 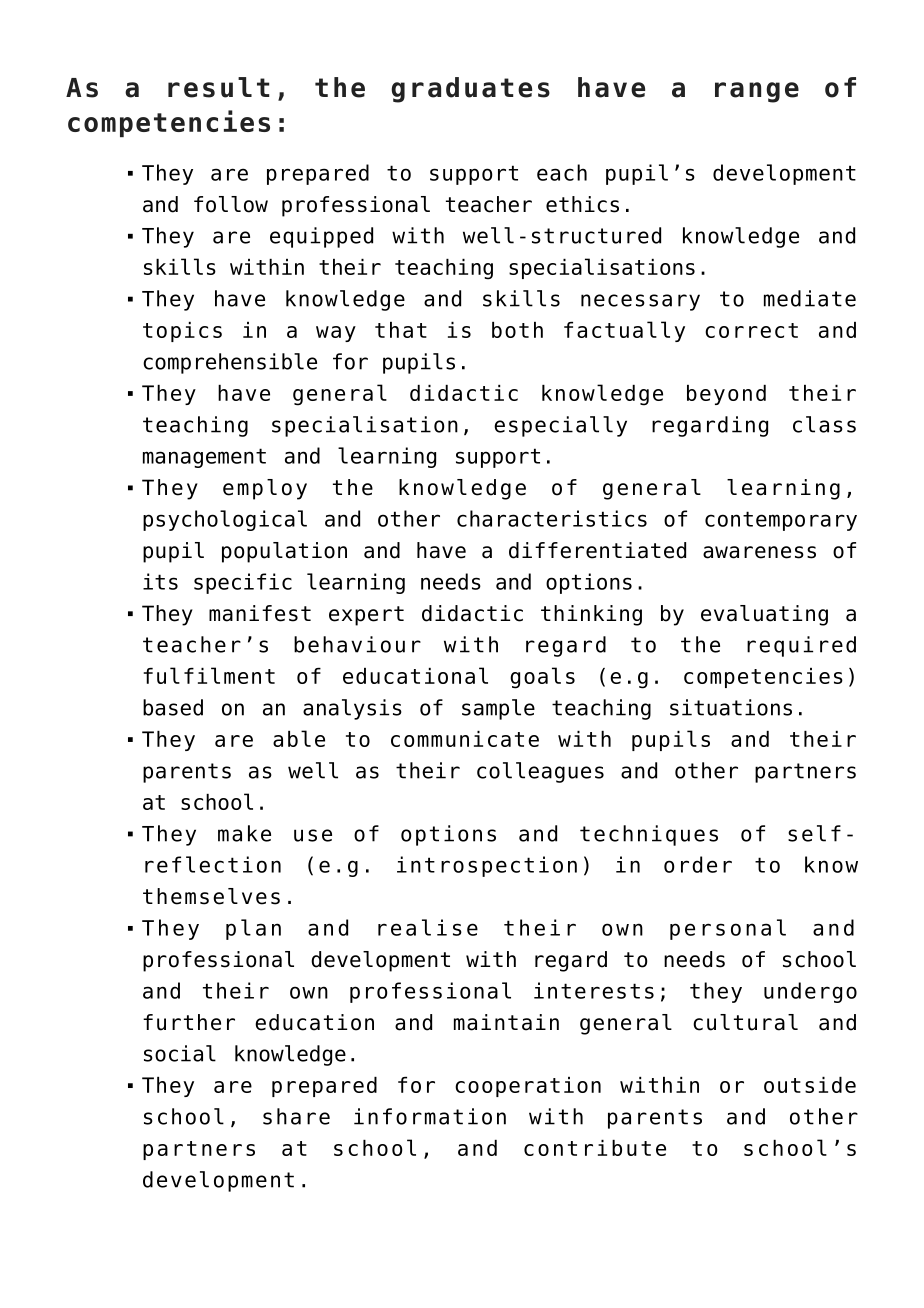 I want to click on order, so click(x=698, y=864).
